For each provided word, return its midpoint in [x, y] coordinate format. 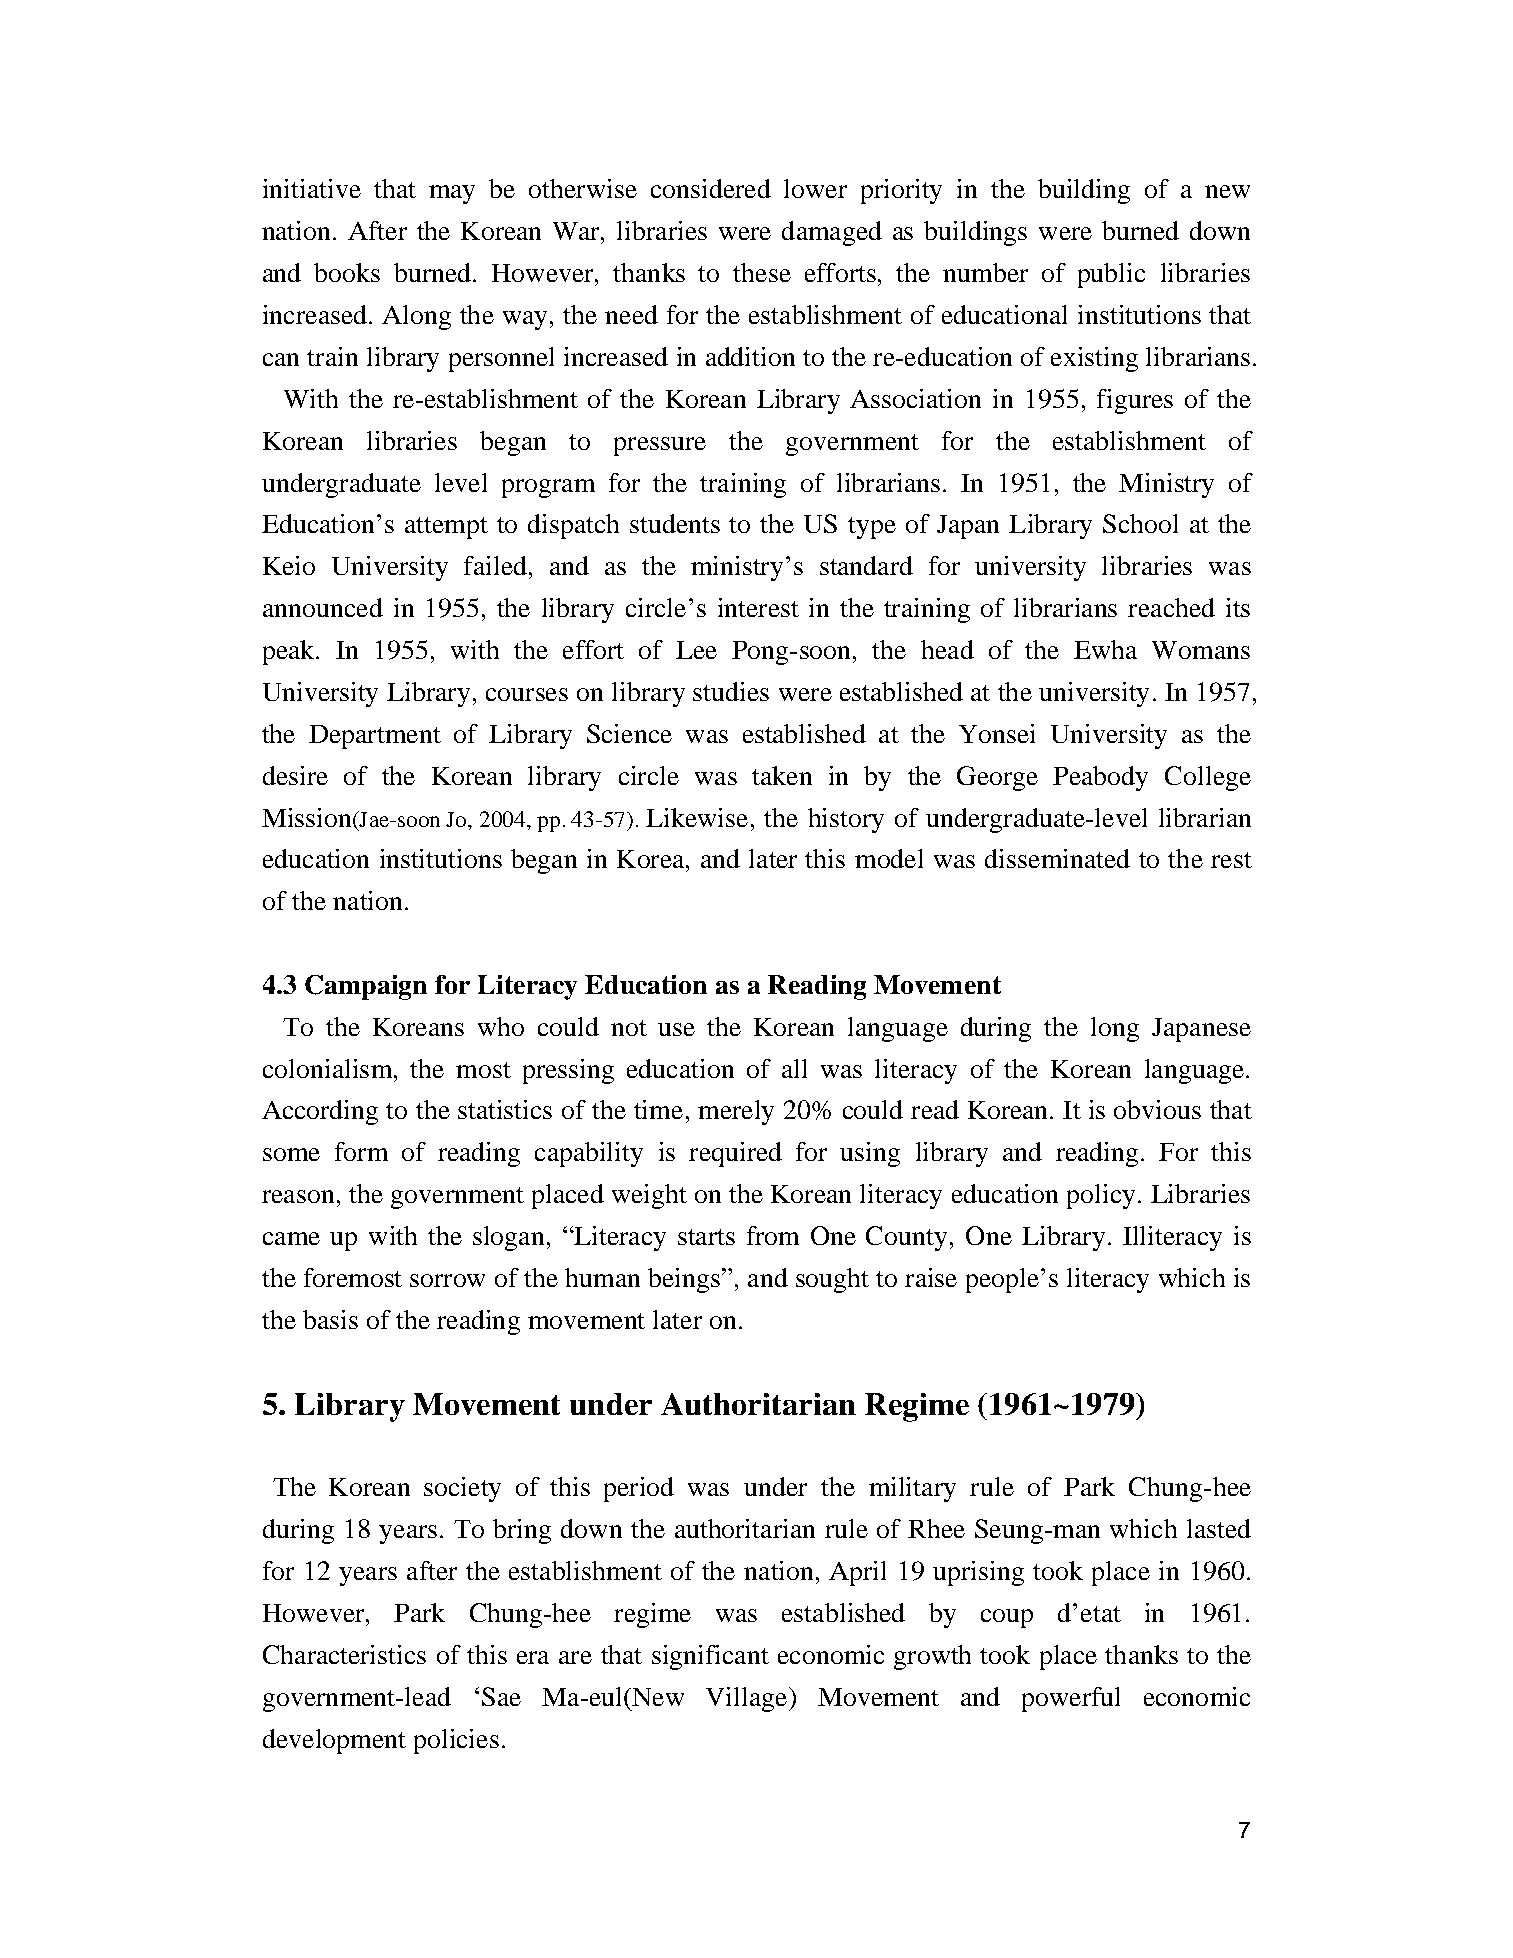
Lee [696, 650]
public [1111, 275]
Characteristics [344, 1654]
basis [330, 1319]
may [452, 194]
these [762, 272]
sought [832, 1280]
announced [323, 607]
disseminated [1057, 858]
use [676, 1029]
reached [1171, 607]
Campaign [366, 987]
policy [1101, 1196]
